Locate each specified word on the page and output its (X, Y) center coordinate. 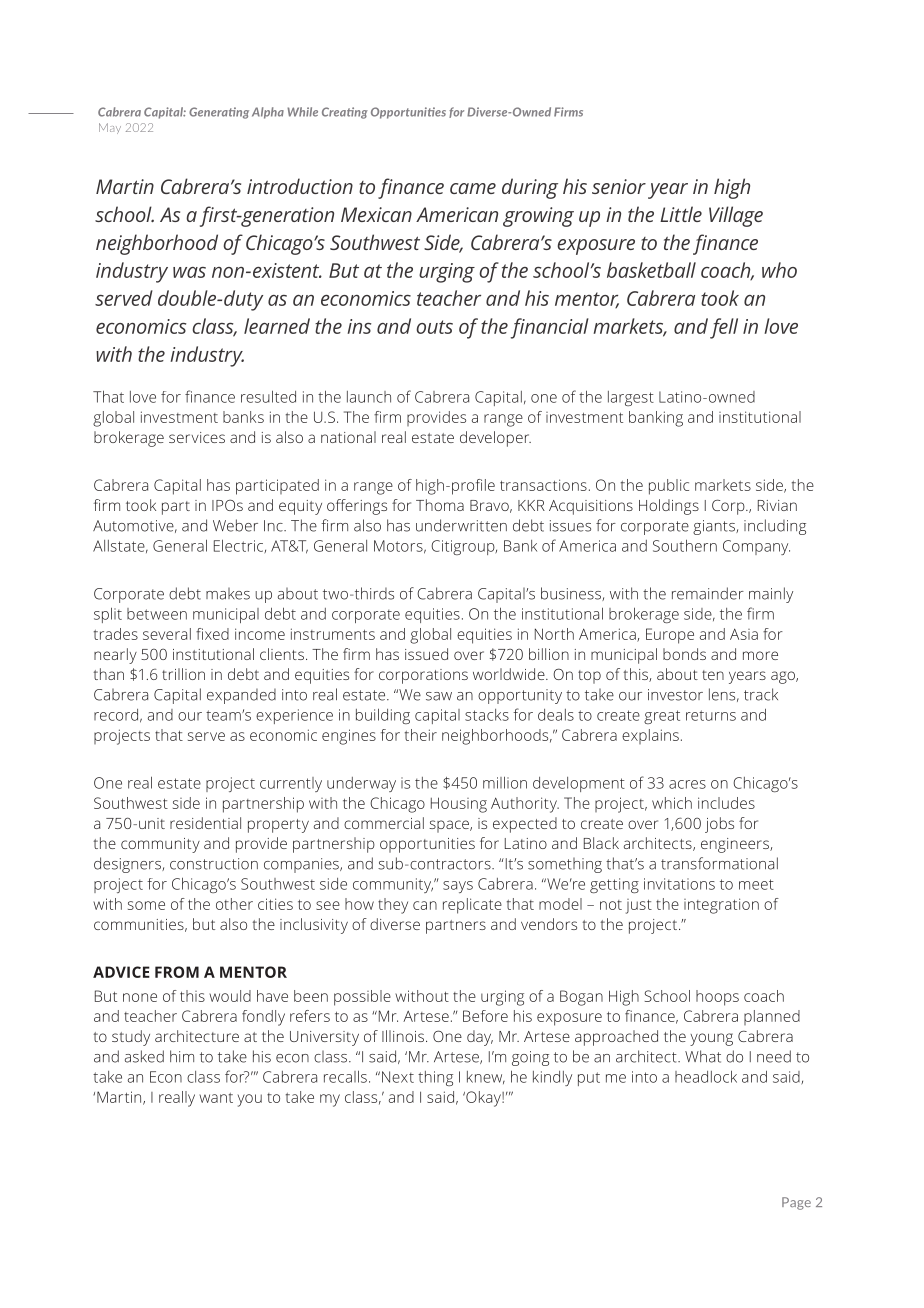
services (197, 437)
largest (631, 398)
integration (721, 906)
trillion (183, 674)
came (473, 188)
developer (495, 439)
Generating (219, 113)
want (216, 1098)
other (234, 904)
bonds (684, 654)
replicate (472, 906)
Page (796, 1203)
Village (736, 216)
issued (426, 654)
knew (486, 1077)
